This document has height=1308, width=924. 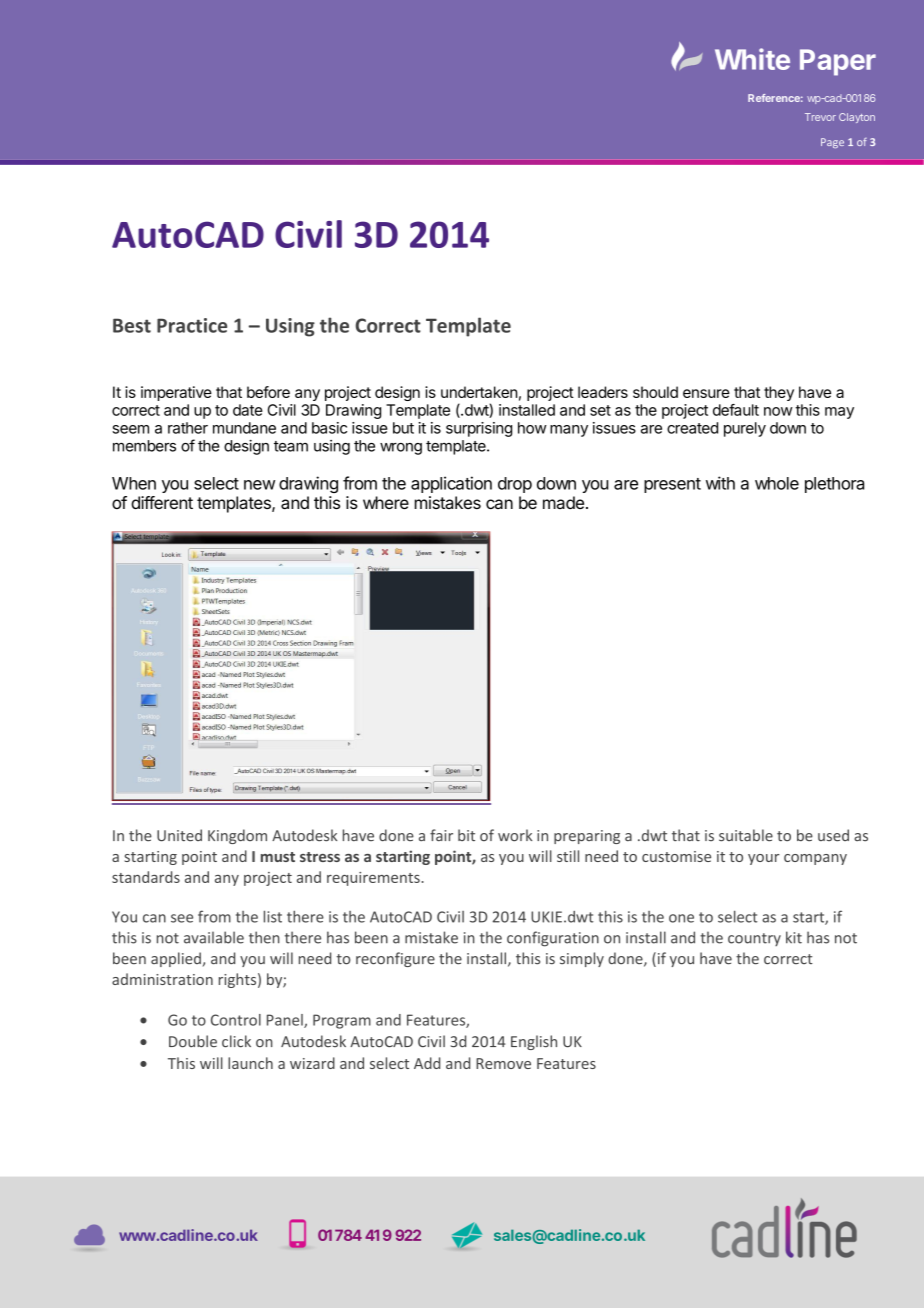 What do you see at coordinates (820, 117) in the document?
I see `Trevor` at bounding box center [820, 117].
